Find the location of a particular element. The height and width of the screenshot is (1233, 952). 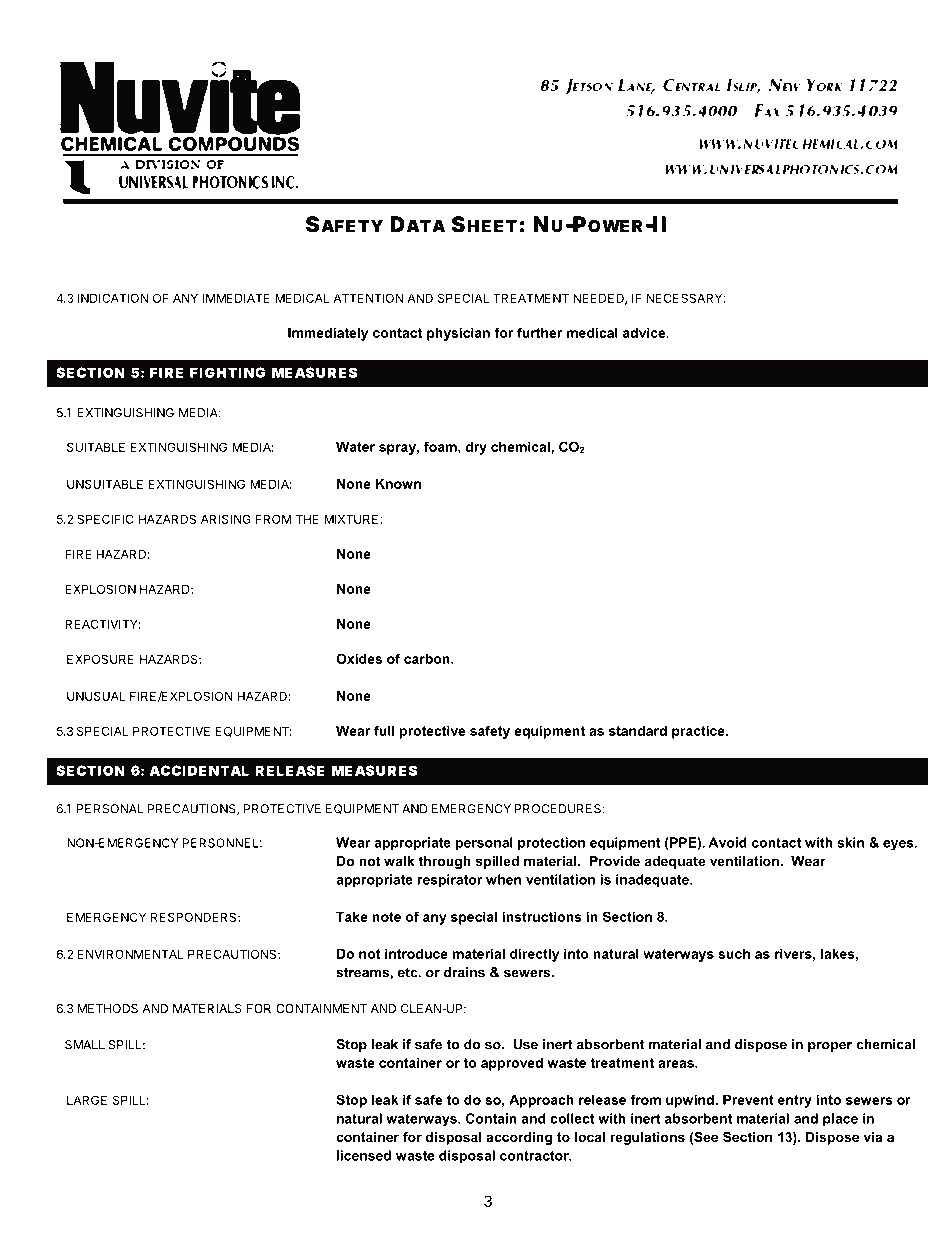

protection is located at coordinates (551, 844).
